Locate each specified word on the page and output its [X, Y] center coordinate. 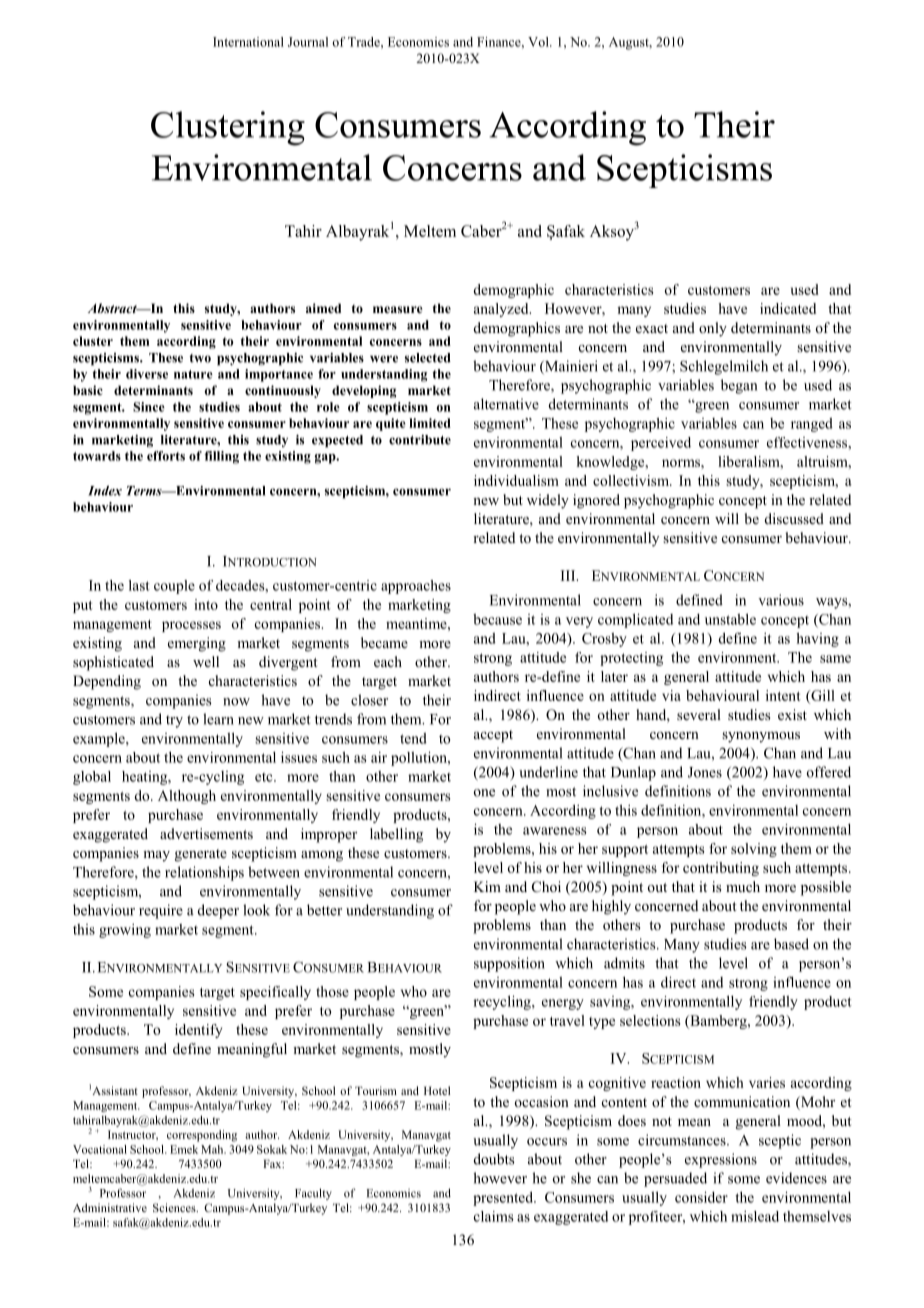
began [739, 386]
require [161, 911]
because [497, 619]
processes [191, 626]
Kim [487, 886]
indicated [788, 308]
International [248, 42]
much [743, 886]
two [200, 358]
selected [428, 358]
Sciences [175, 1207]
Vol [539, 42]
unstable [730, 619]
